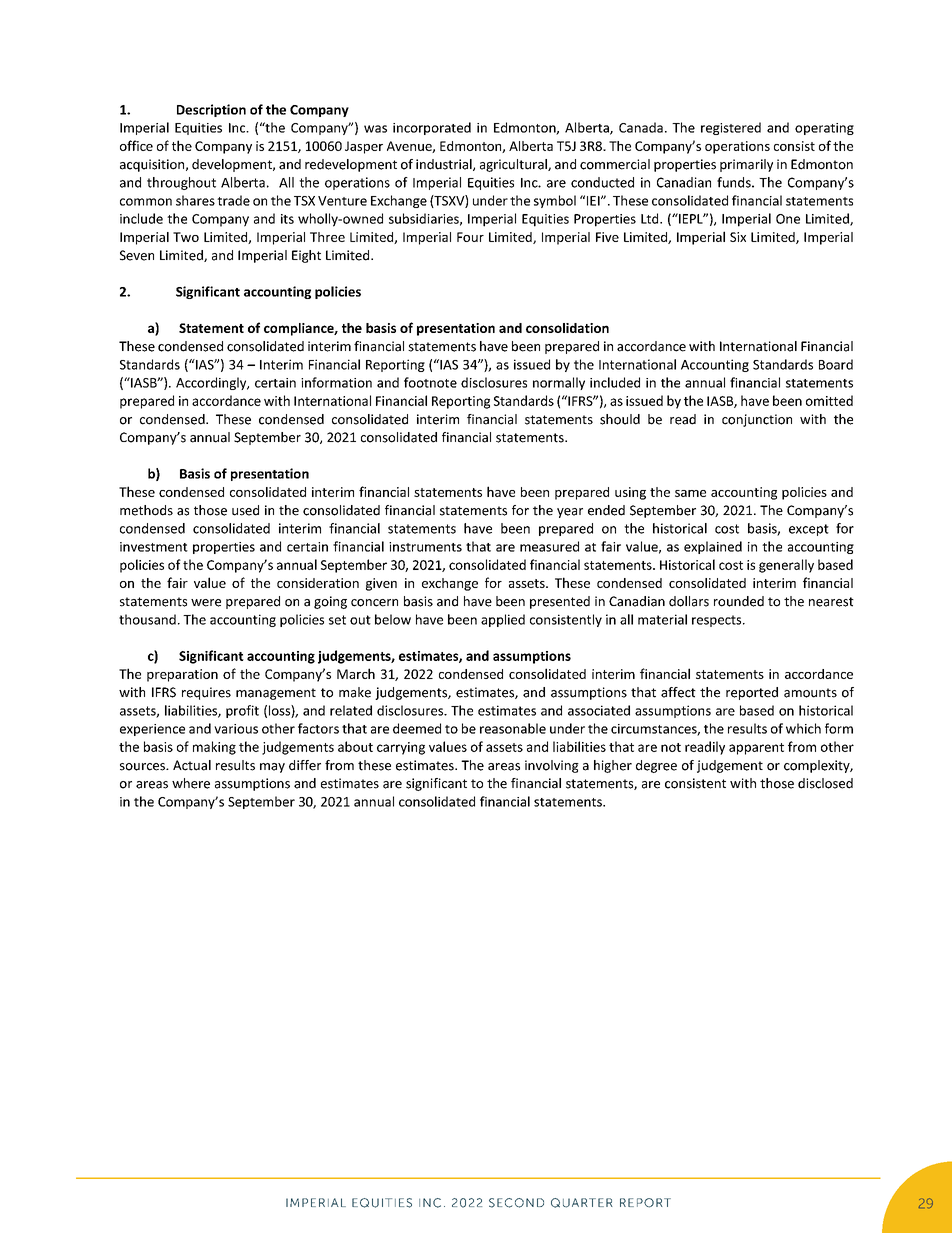  Describe the element at coordinates (245, 510) in the screenshot. I see `used` at that location.
